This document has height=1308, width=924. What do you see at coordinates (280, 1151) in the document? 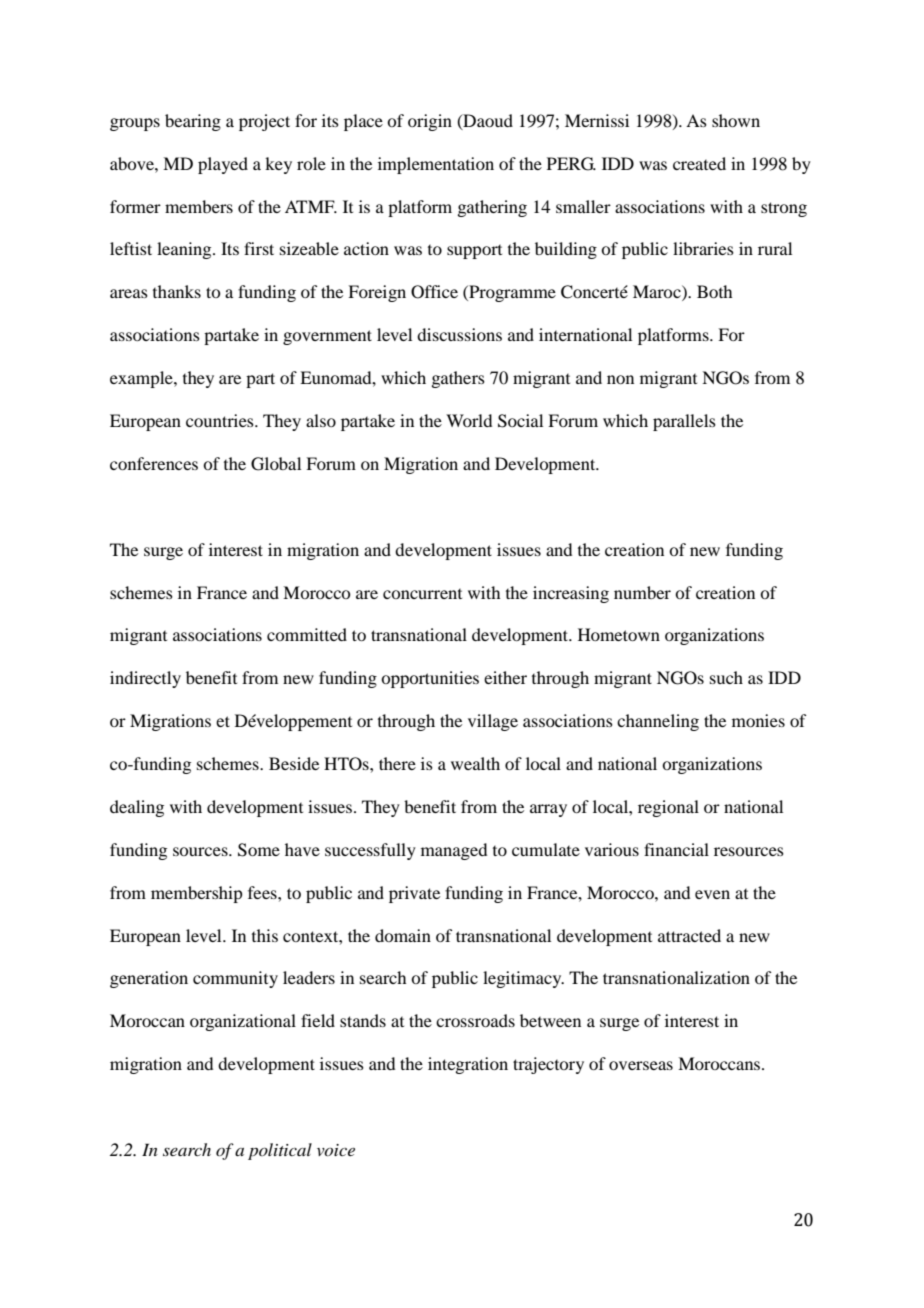
I see `political` at bounding box center [280, 1151].
